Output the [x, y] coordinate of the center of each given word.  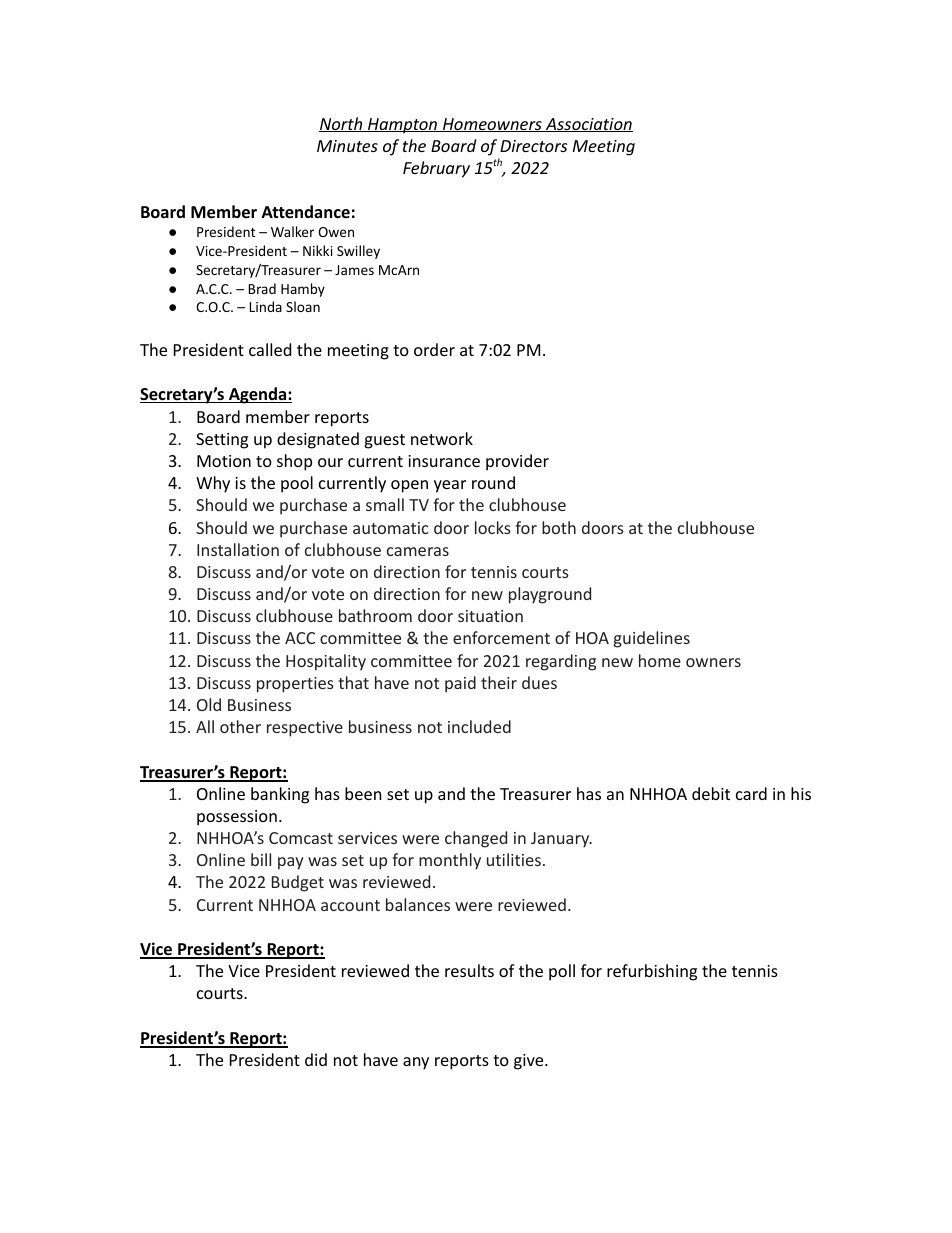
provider [517, 462]
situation [490, 616]
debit [711, 793]
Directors [533, 146]
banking [280, 795]
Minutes [347, 146]
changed [476, 839]
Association [588, 125]
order [434, 349]
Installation [238, 549]
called [270, 349]
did [316, 1059]
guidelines [652, 639]
